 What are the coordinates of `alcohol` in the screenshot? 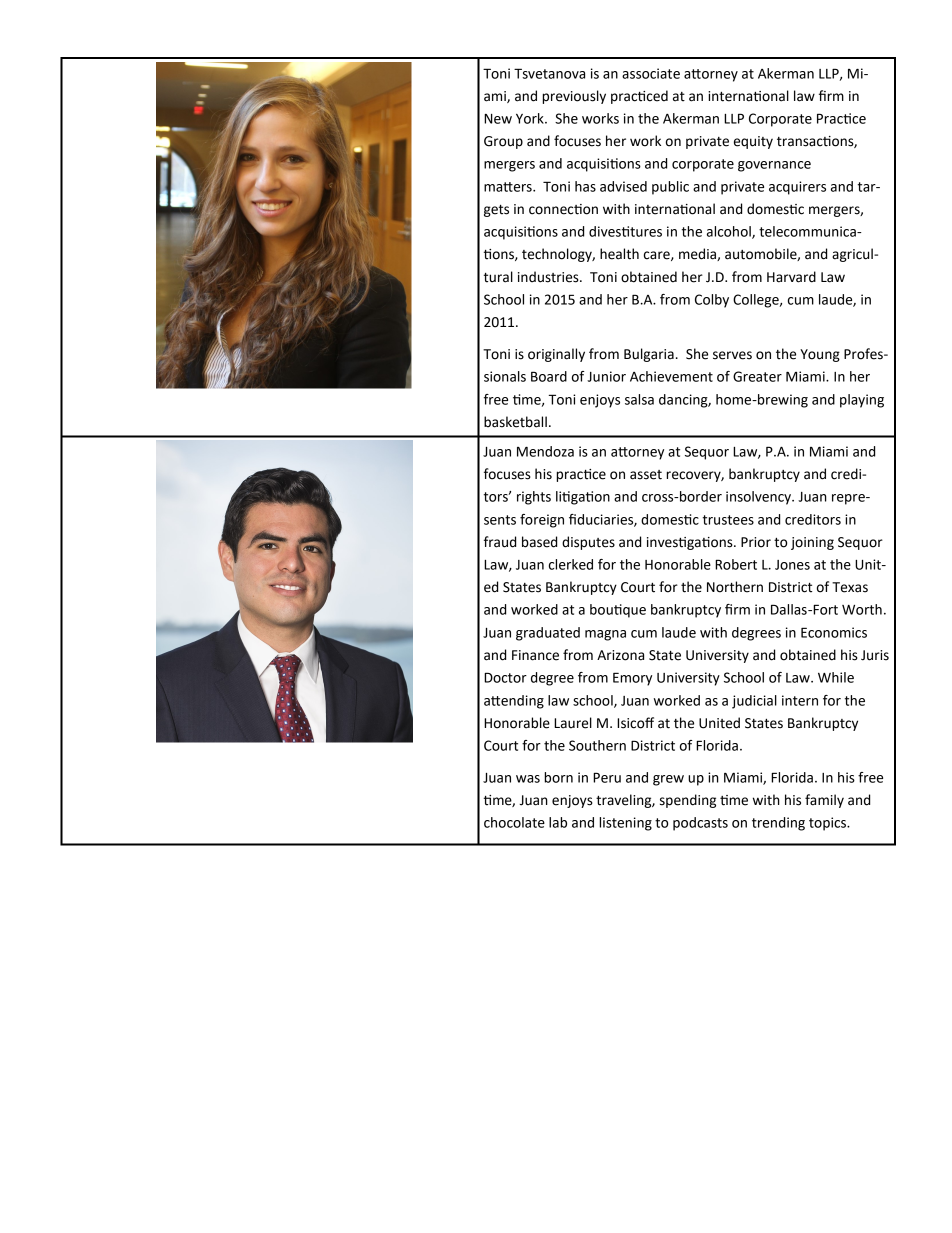 It's located at (730, 232).
